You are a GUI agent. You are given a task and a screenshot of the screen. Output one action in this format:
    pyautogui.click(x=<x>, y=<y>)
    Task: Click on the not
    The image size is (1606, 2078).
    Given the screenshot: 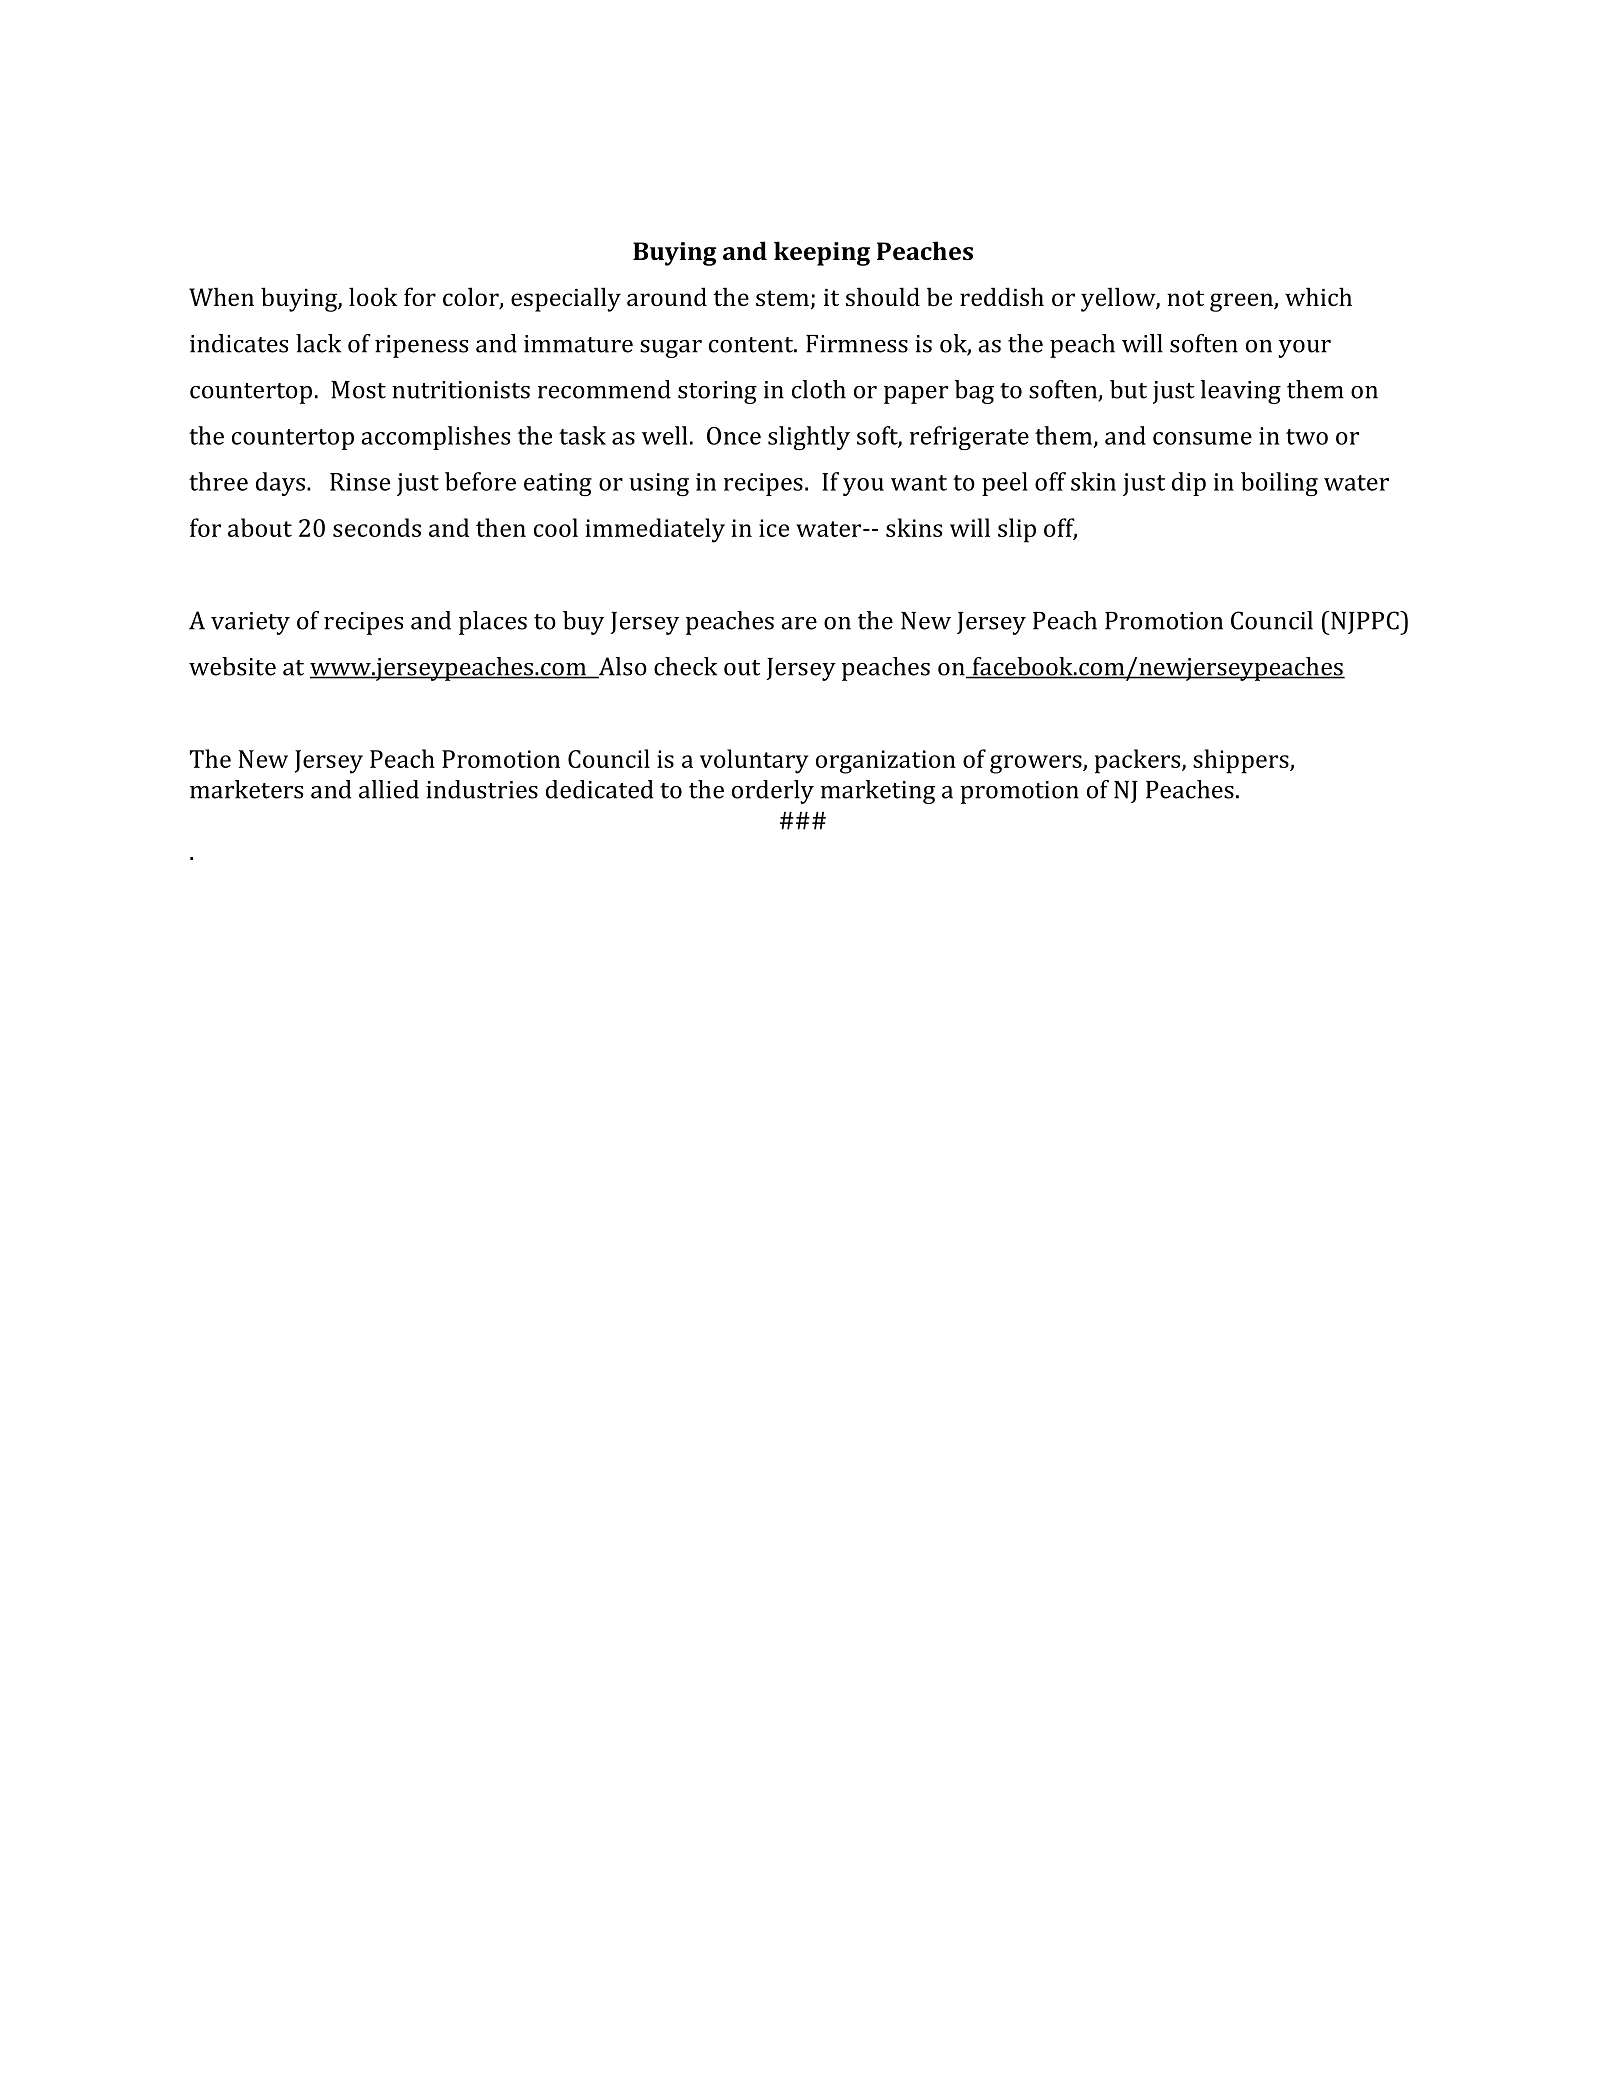 What is the action you would take?
    pyautogui.click(x=1185, y=298)
